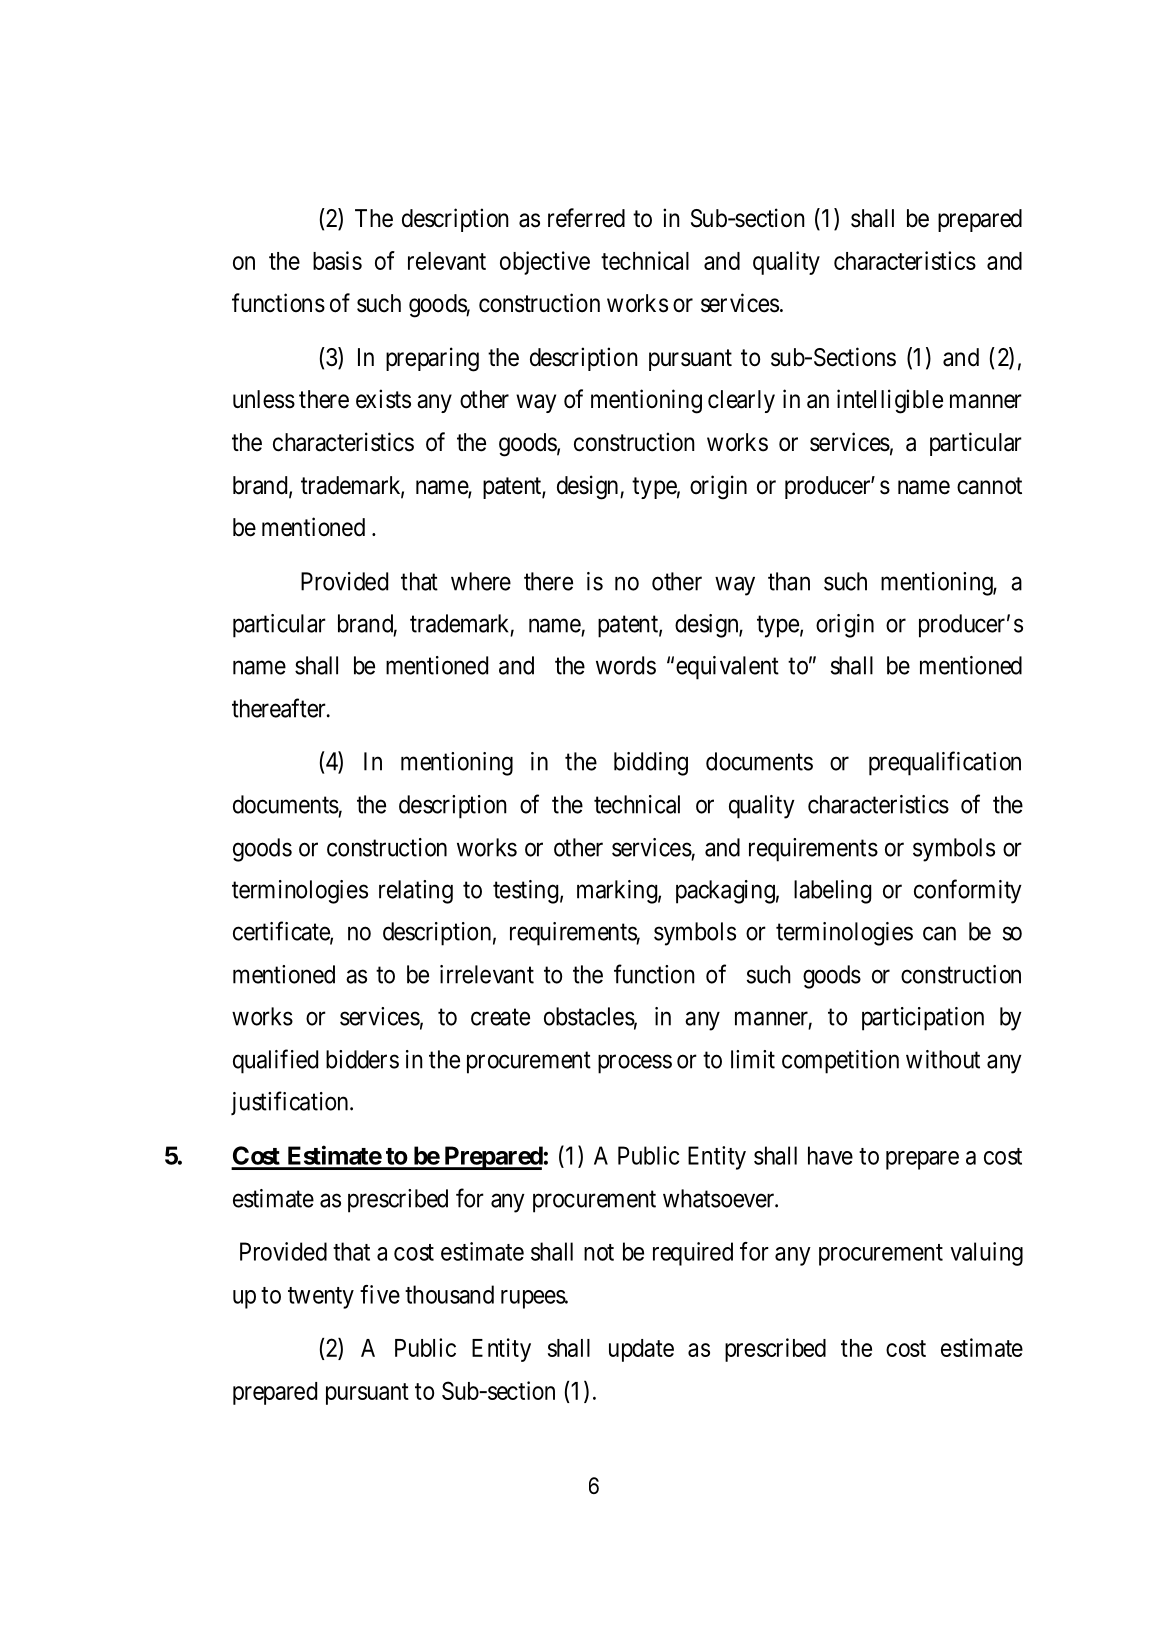 This screenshot has width=1158, height=1638. I want to click on intelligible, so click(890, 401).
